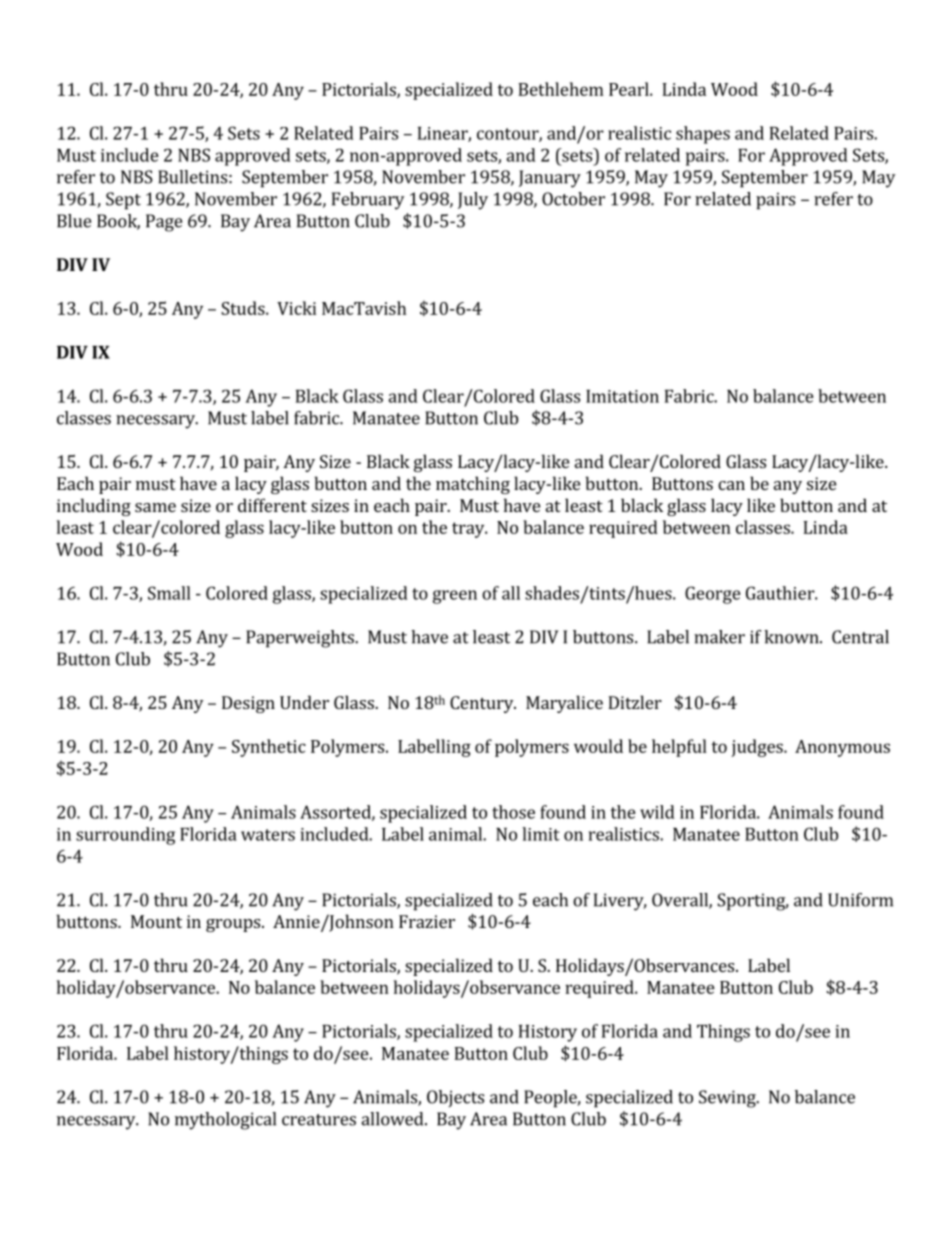 This page has height=1233, width=952. I want to click on Sewing, so click(728, 1099).
